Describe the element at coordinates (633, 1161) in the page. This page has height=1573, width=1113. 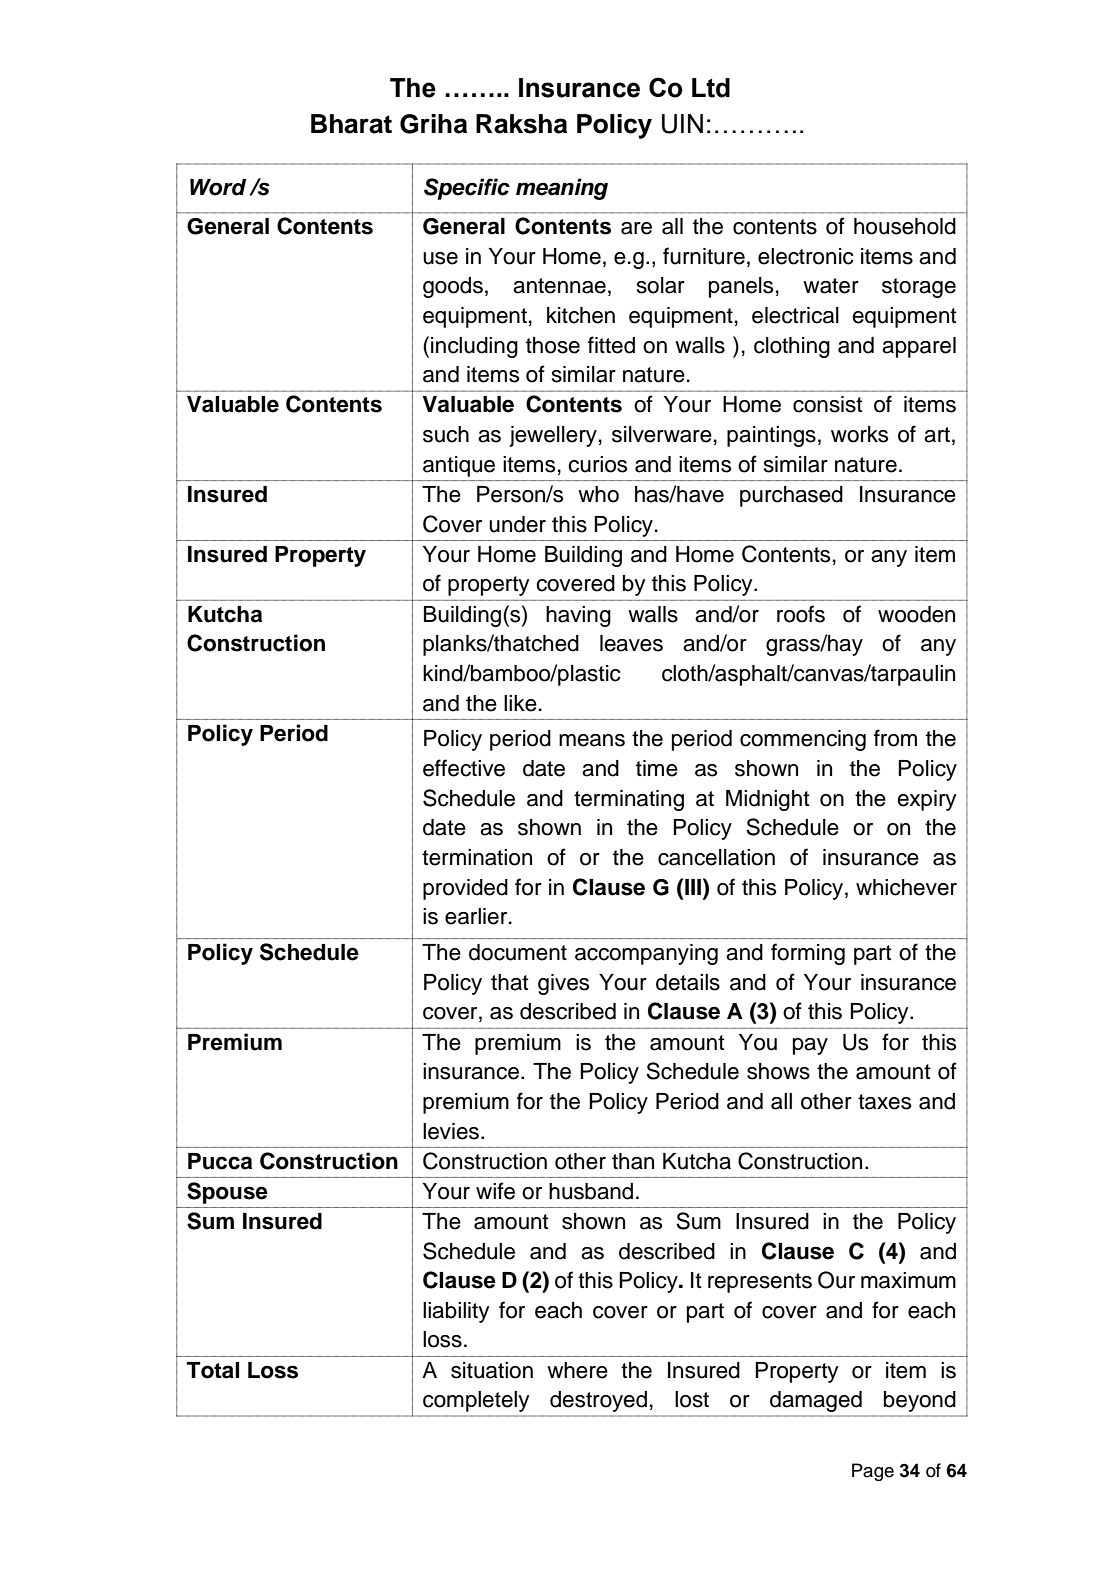
I see `than` at that location.
